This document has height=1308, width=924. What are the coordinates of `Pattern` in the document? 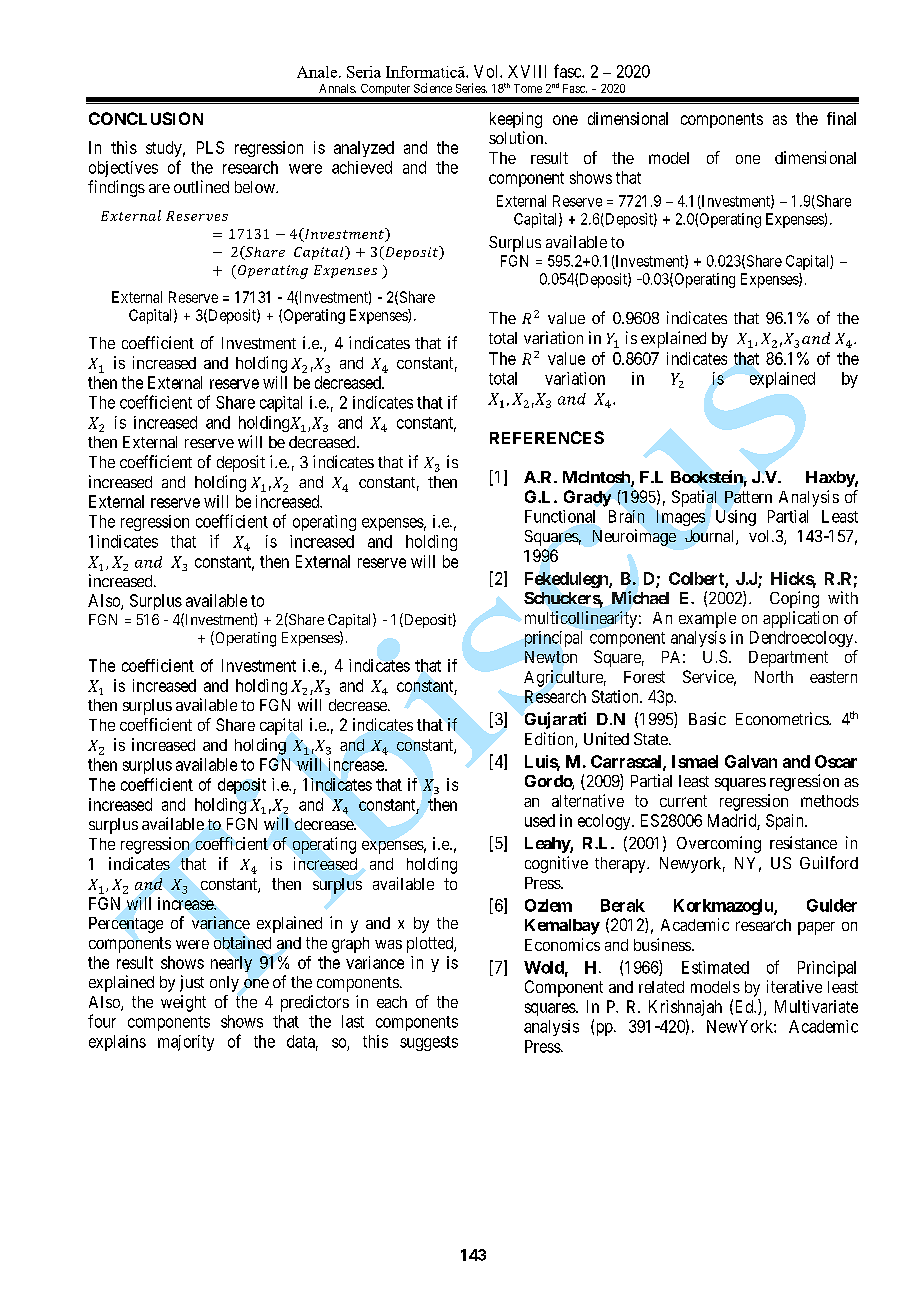 It's located at (748, 497).
